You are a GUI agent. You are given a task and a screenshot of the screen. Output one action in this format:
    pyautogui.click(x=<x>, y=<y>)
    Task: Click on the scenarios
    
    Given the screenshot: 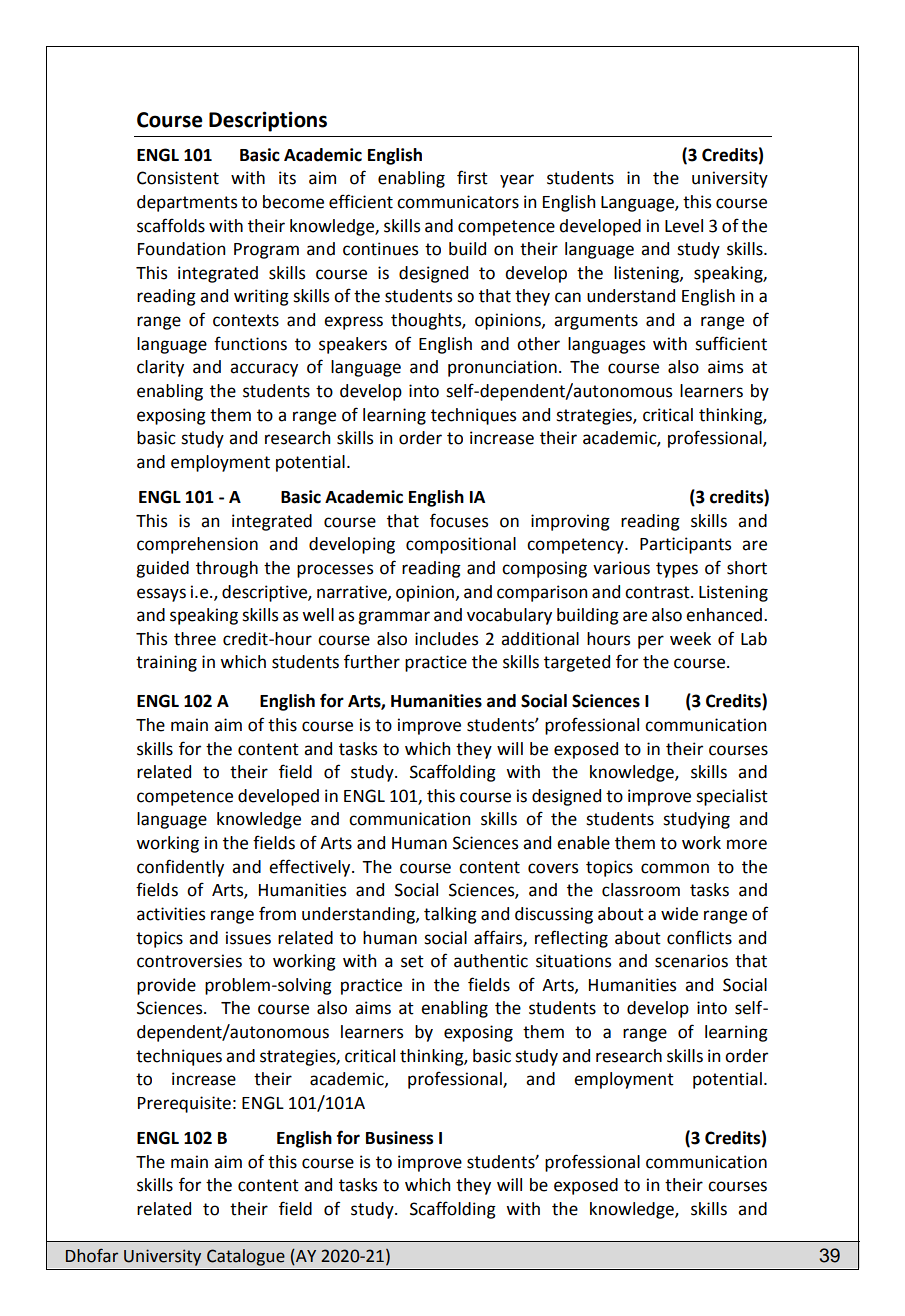 What is the action you would take?
    pyautogui.click(x=691, y=961)
